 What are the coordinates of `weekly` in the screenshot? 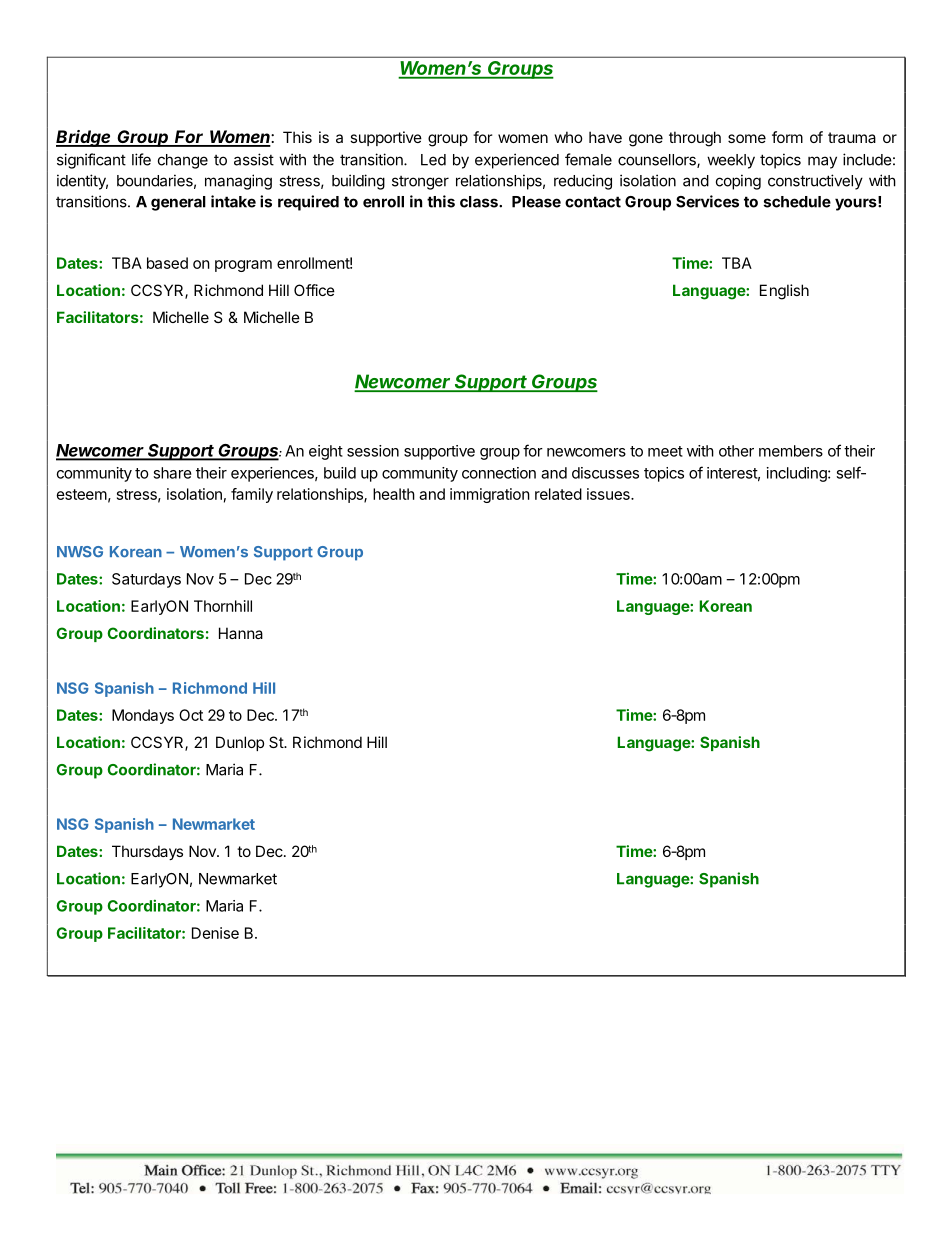 It's located at (731, 161).
